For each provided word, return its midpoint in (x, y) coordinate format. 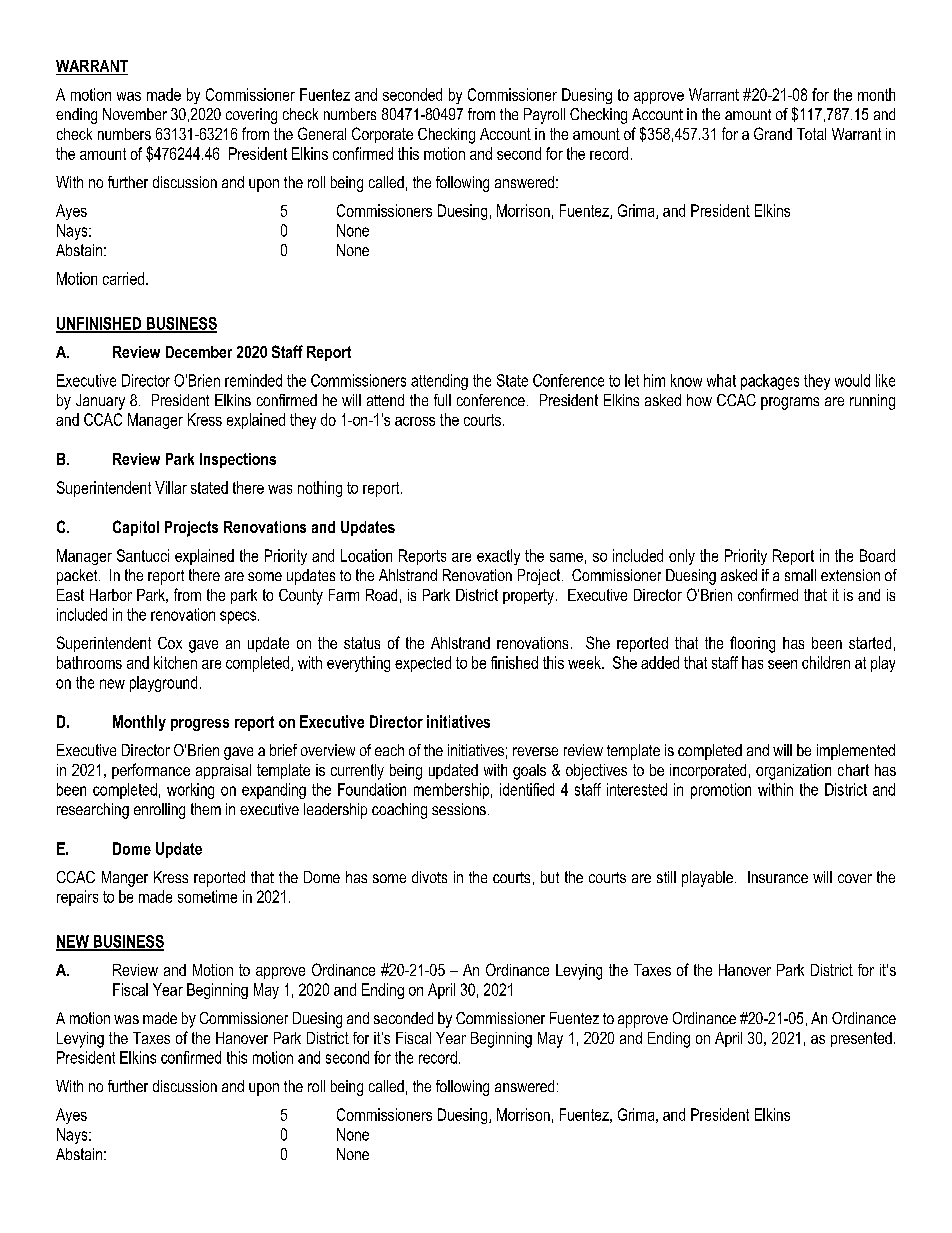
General (322, 133)
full (442, 400)
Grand (773, 133)
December (199, 352)
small (800, 575)
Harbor (111, 595)
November (135, 114)
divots (429, 877)
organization (793, 772)
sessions (459, 809)
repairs (77, 898)
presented (861, 1039)
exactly (498, 557)
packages (770, 382)
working (190, 791)
